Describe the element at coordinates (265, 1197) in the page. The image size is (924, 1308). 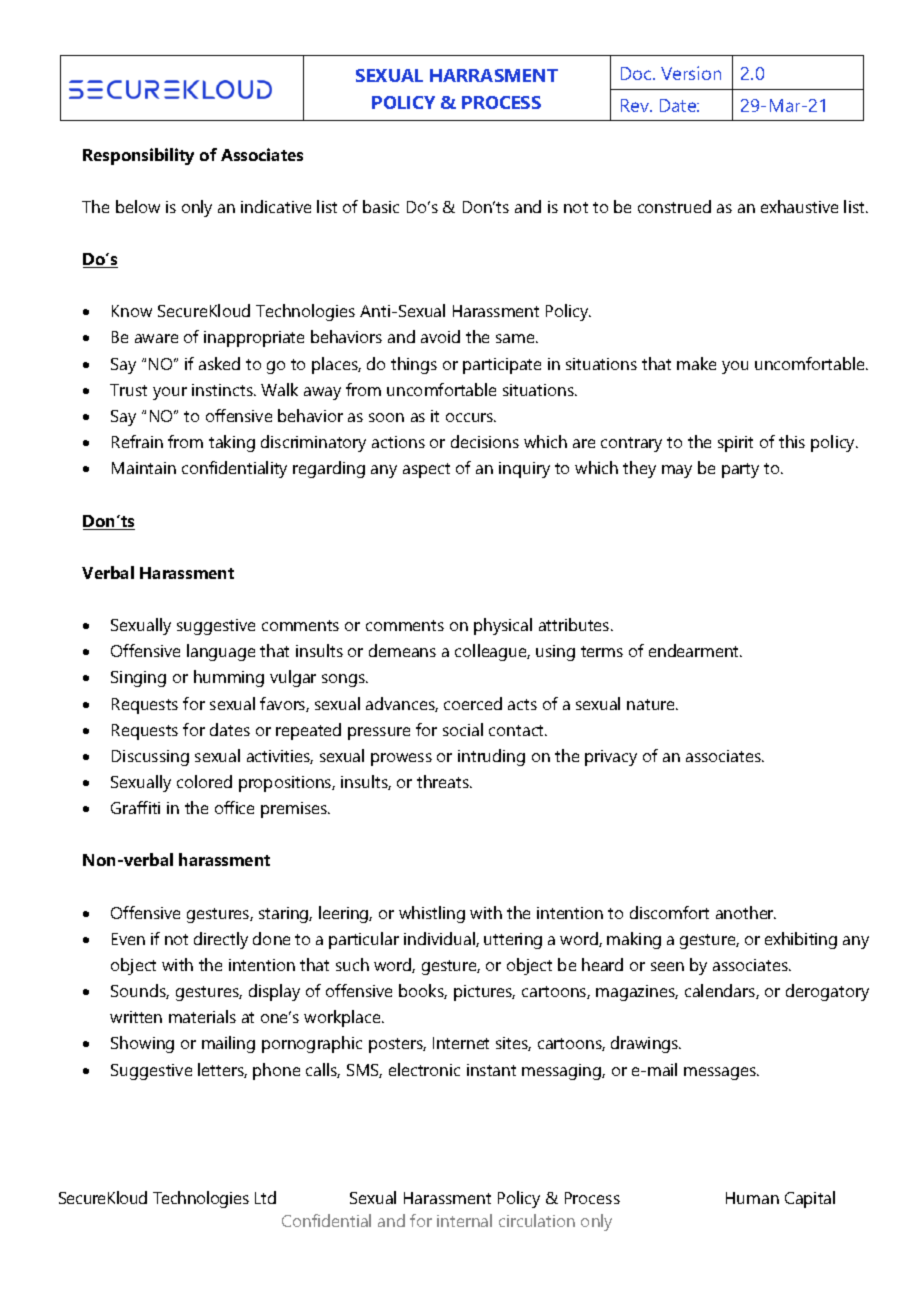
I see `Ltd` at that location.
